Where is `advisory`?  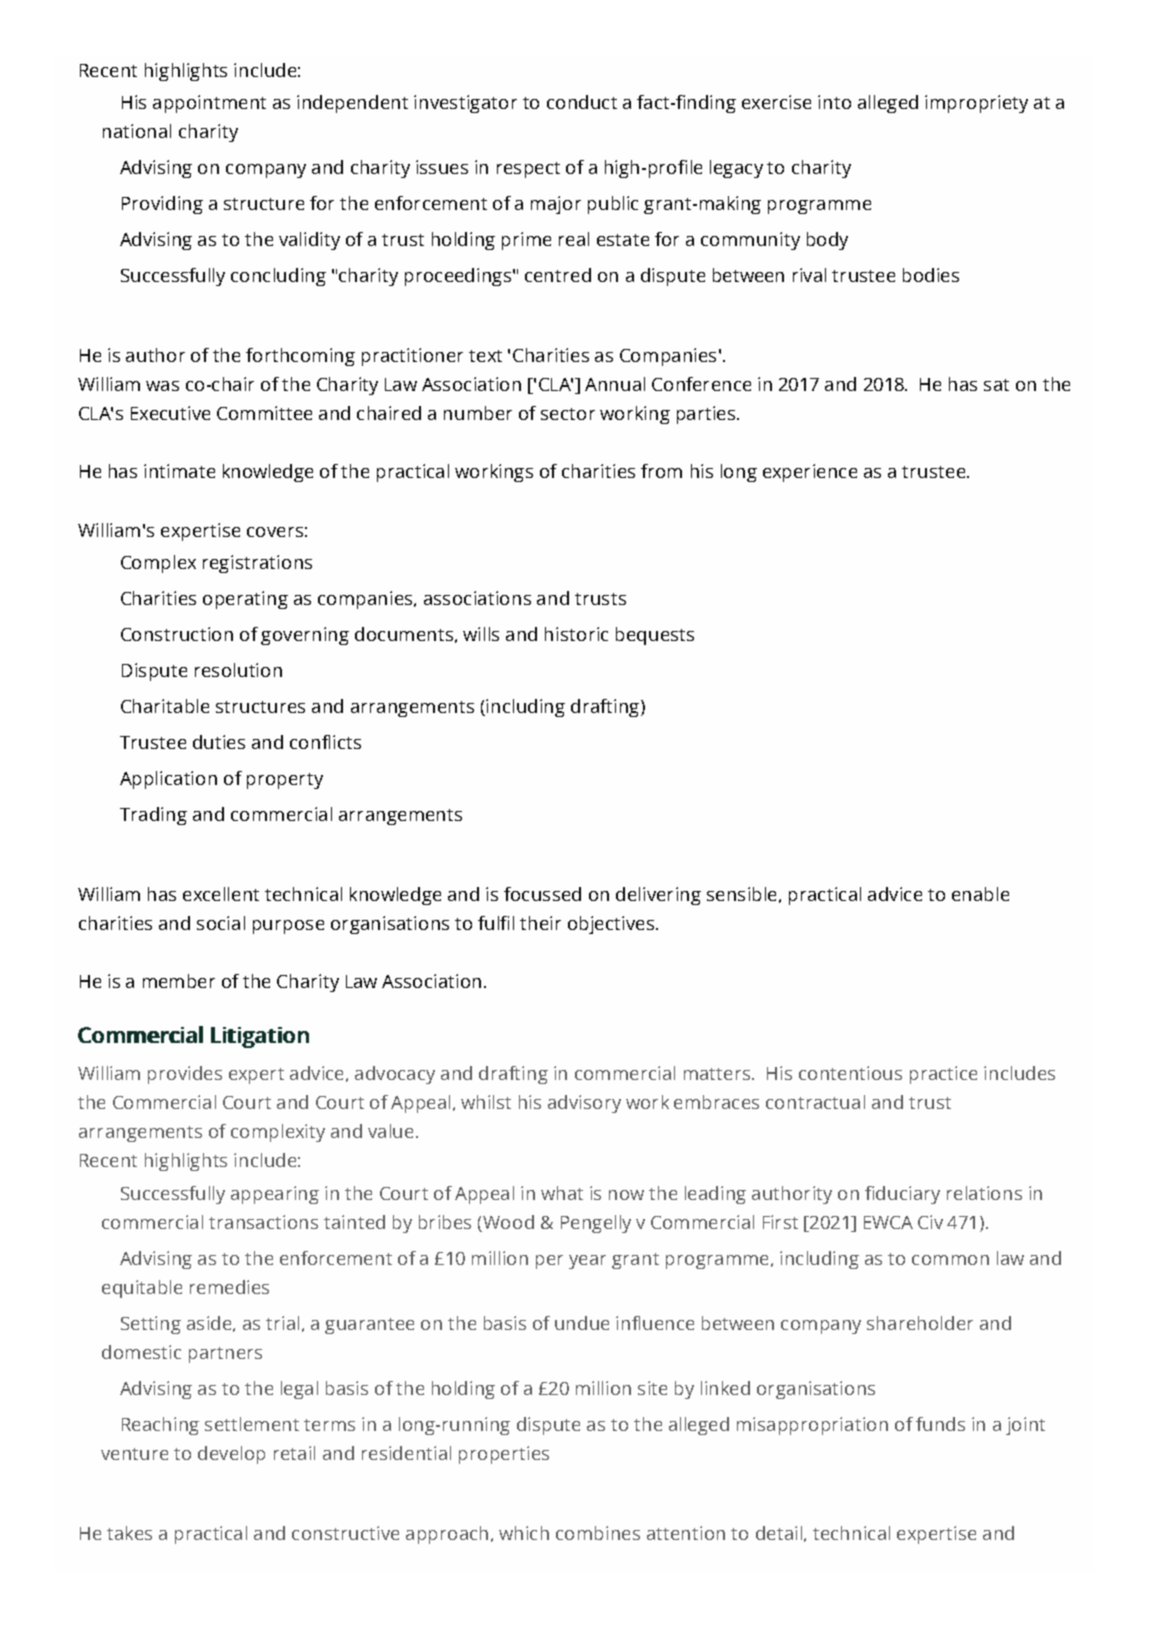 advisory is located at coordinates (584, 1104).
